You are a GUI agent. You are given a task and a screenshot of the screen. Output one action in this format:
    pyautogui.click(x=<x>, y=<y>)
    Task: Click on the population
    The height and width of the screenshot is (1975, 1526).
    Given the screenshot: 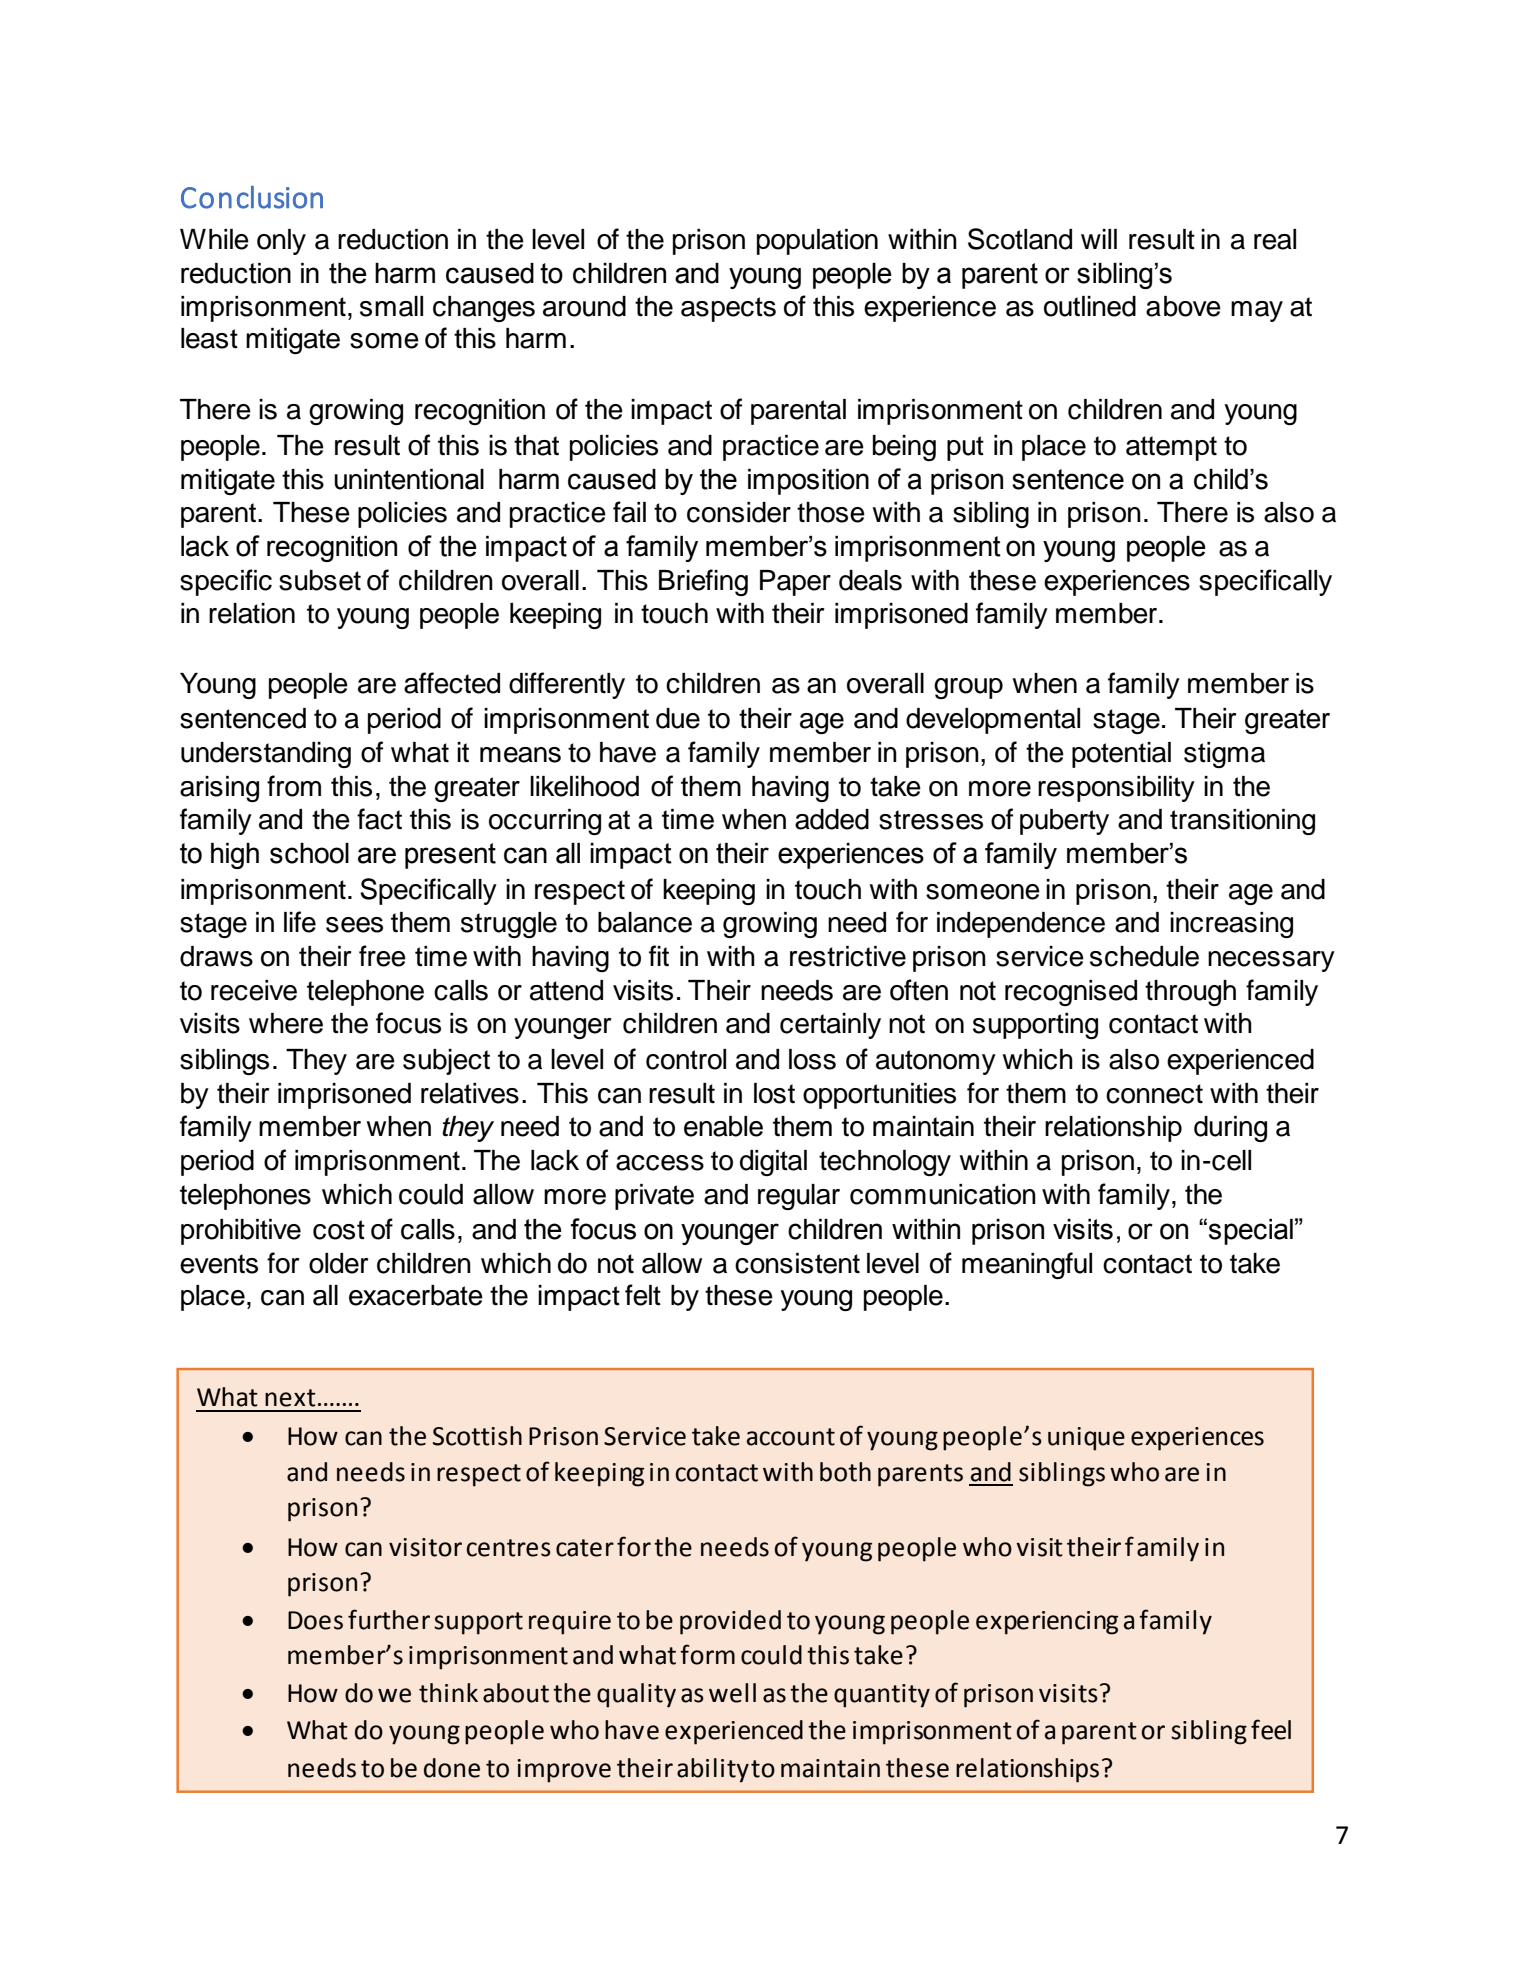 What is the action you would take?
    pyautogui.click(x=817, y=242)
